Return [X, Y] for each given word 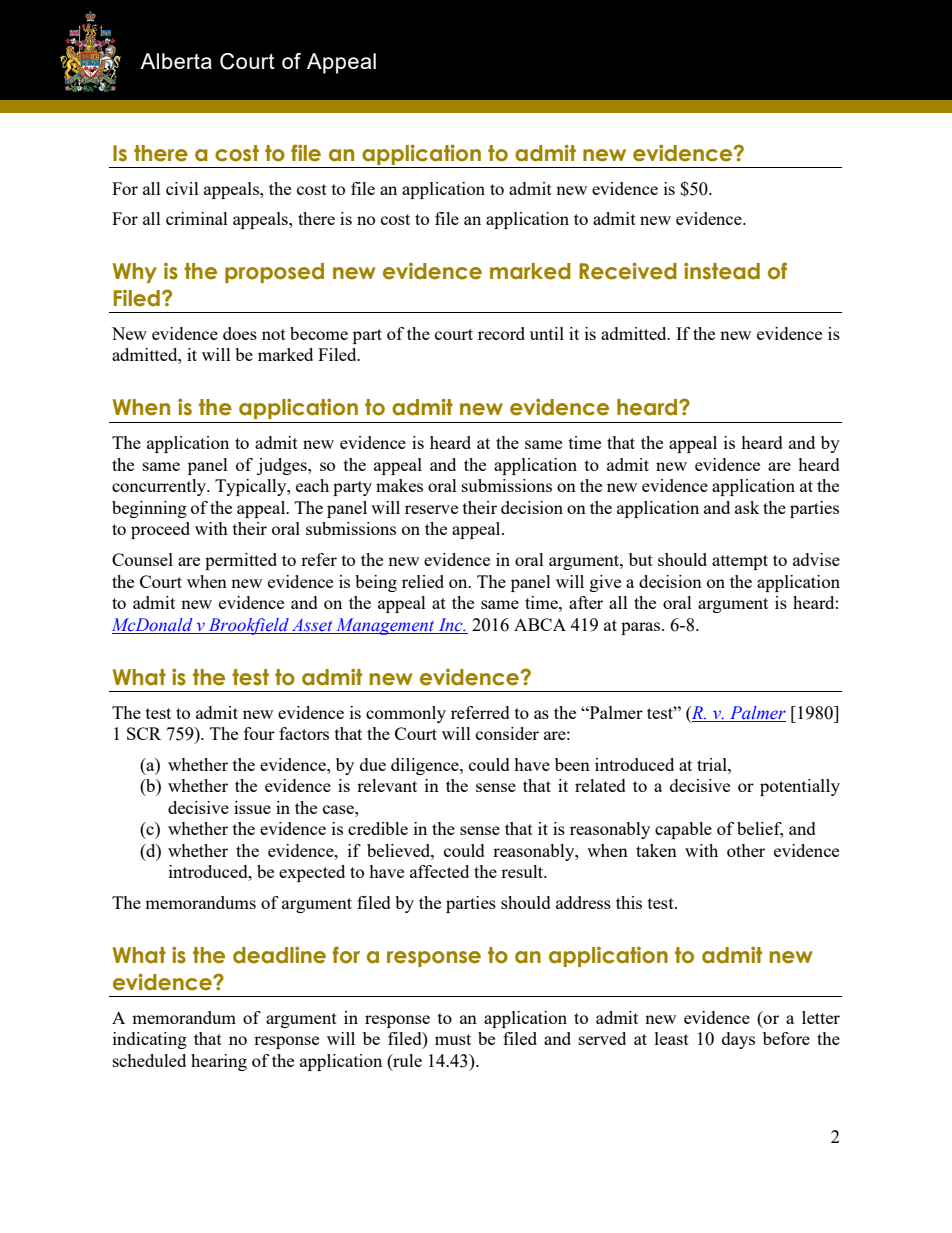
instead [722, 271]
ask [747, 507]
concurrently [160, 487]
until [547, 333]
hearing [219, 1062]
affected [439, 871]
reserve [431, 509]
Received [628, 271]
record [501, 333]
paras [642, 628]
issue [252, 807]
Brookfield [248, 626]
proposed [274, 273]
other [746, 850]
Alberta [176, 61]
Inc [452, 625]
